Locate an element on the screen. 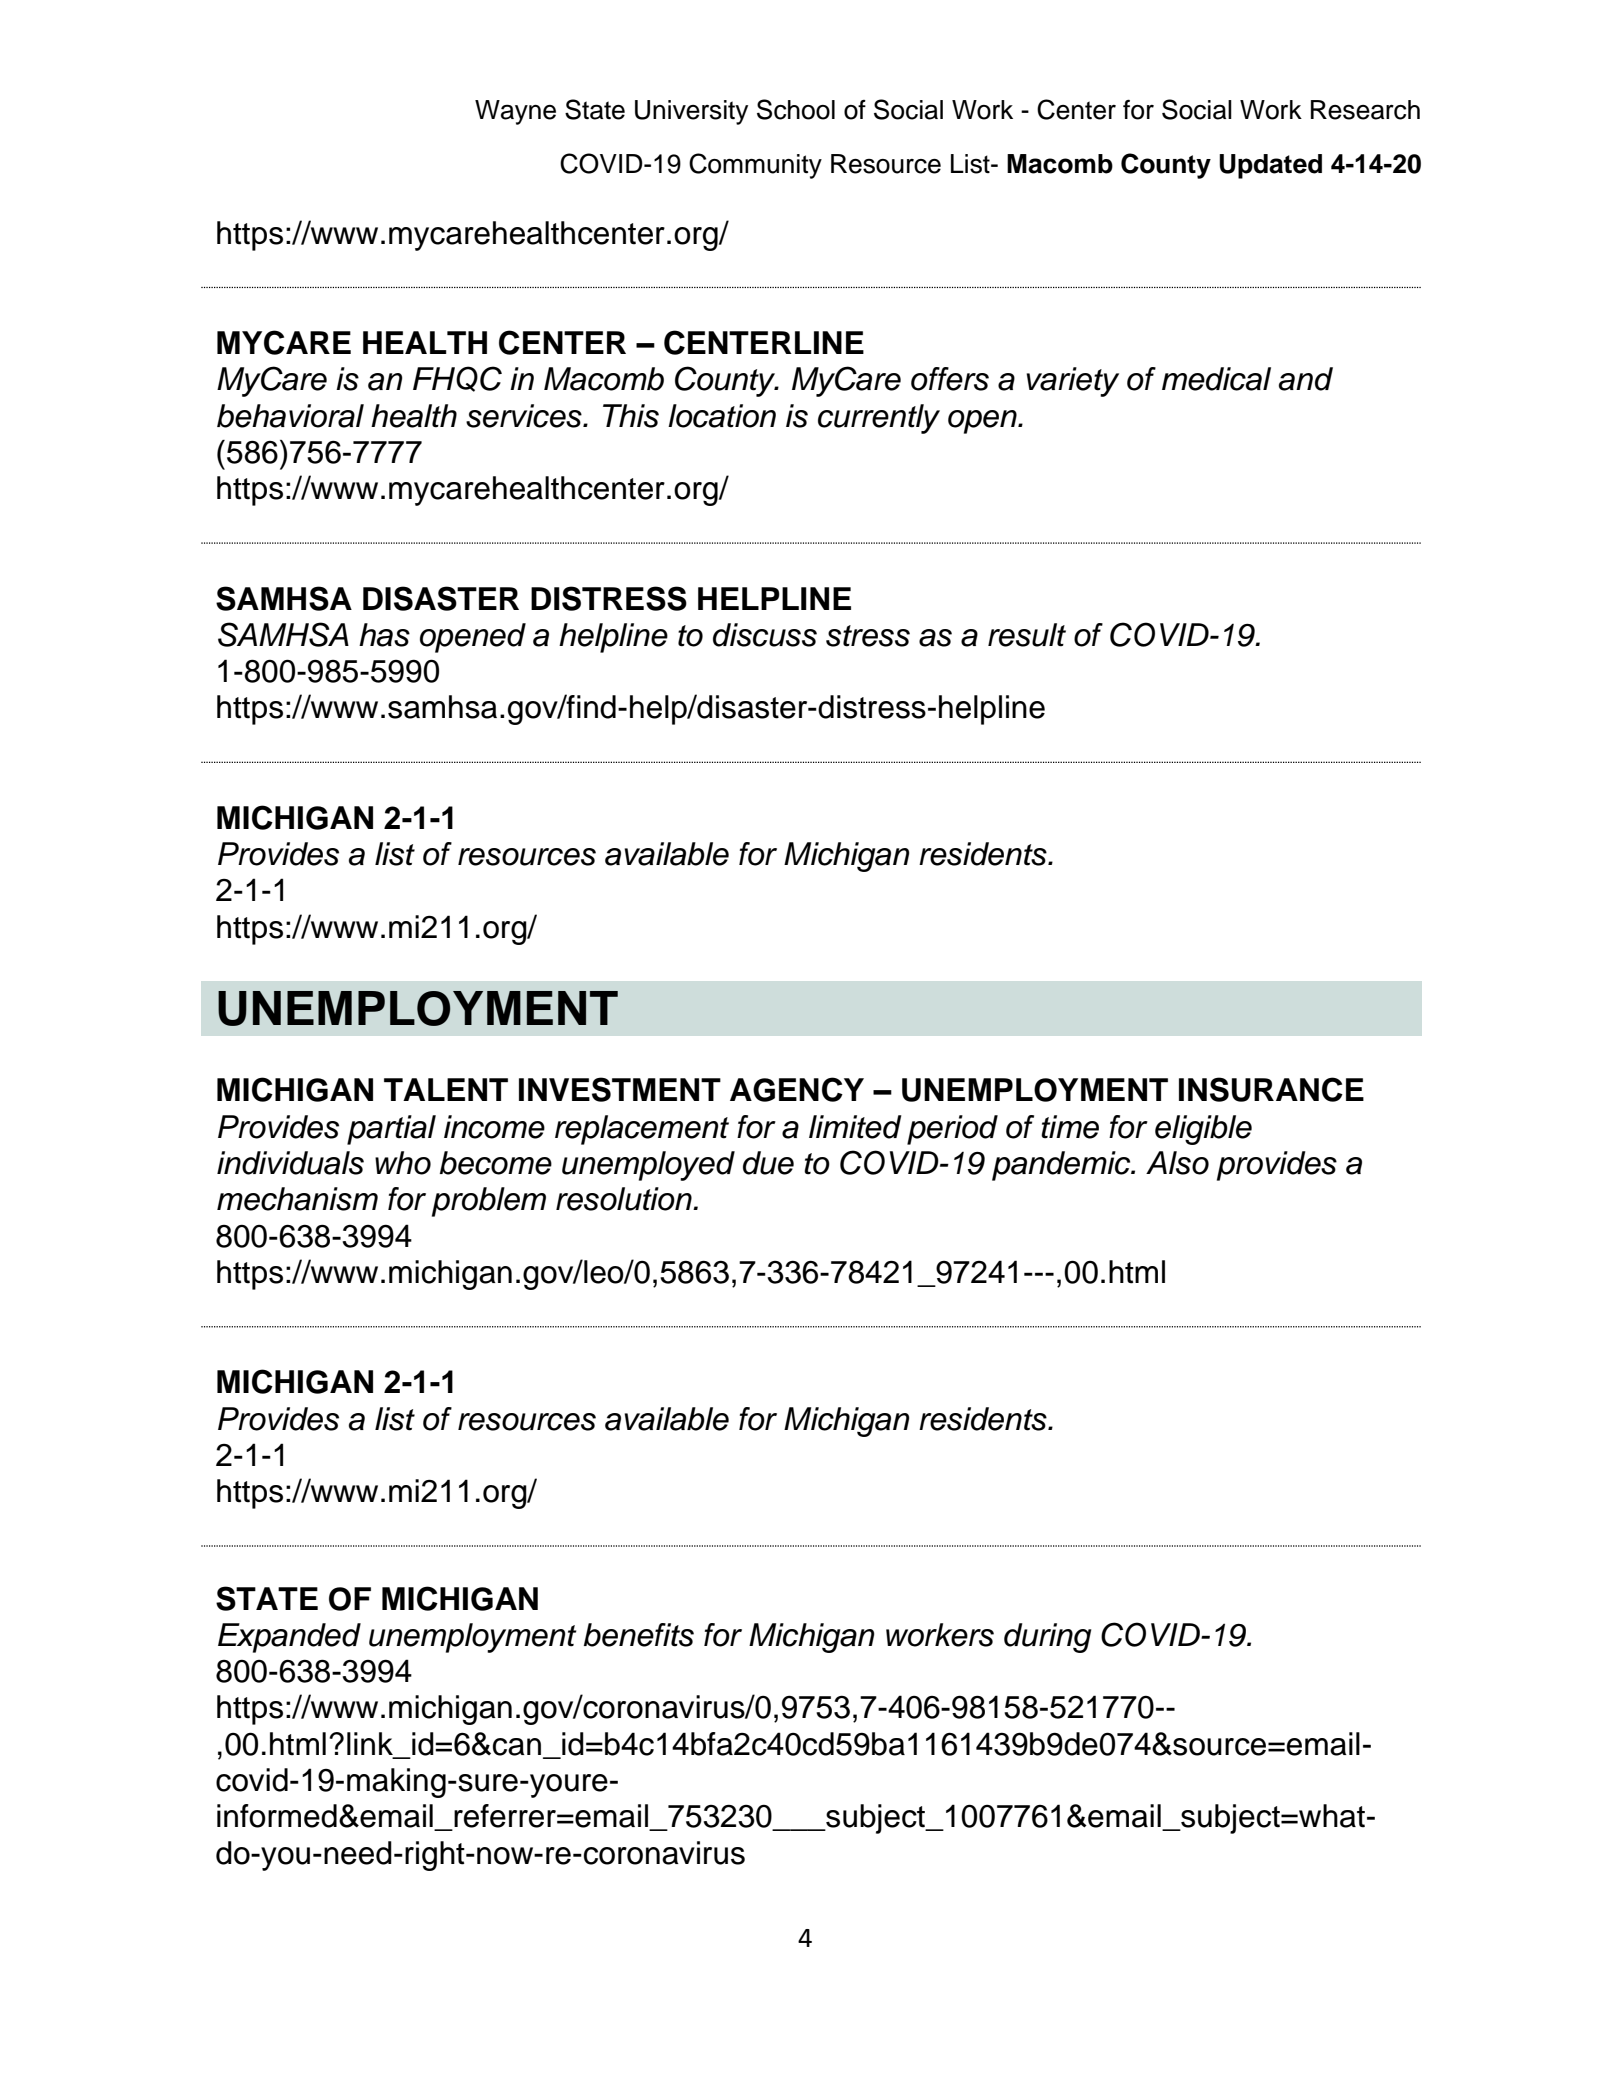 The height and width of the screenshot is (2085, 1611). School is located at coordinates (796, 109).
